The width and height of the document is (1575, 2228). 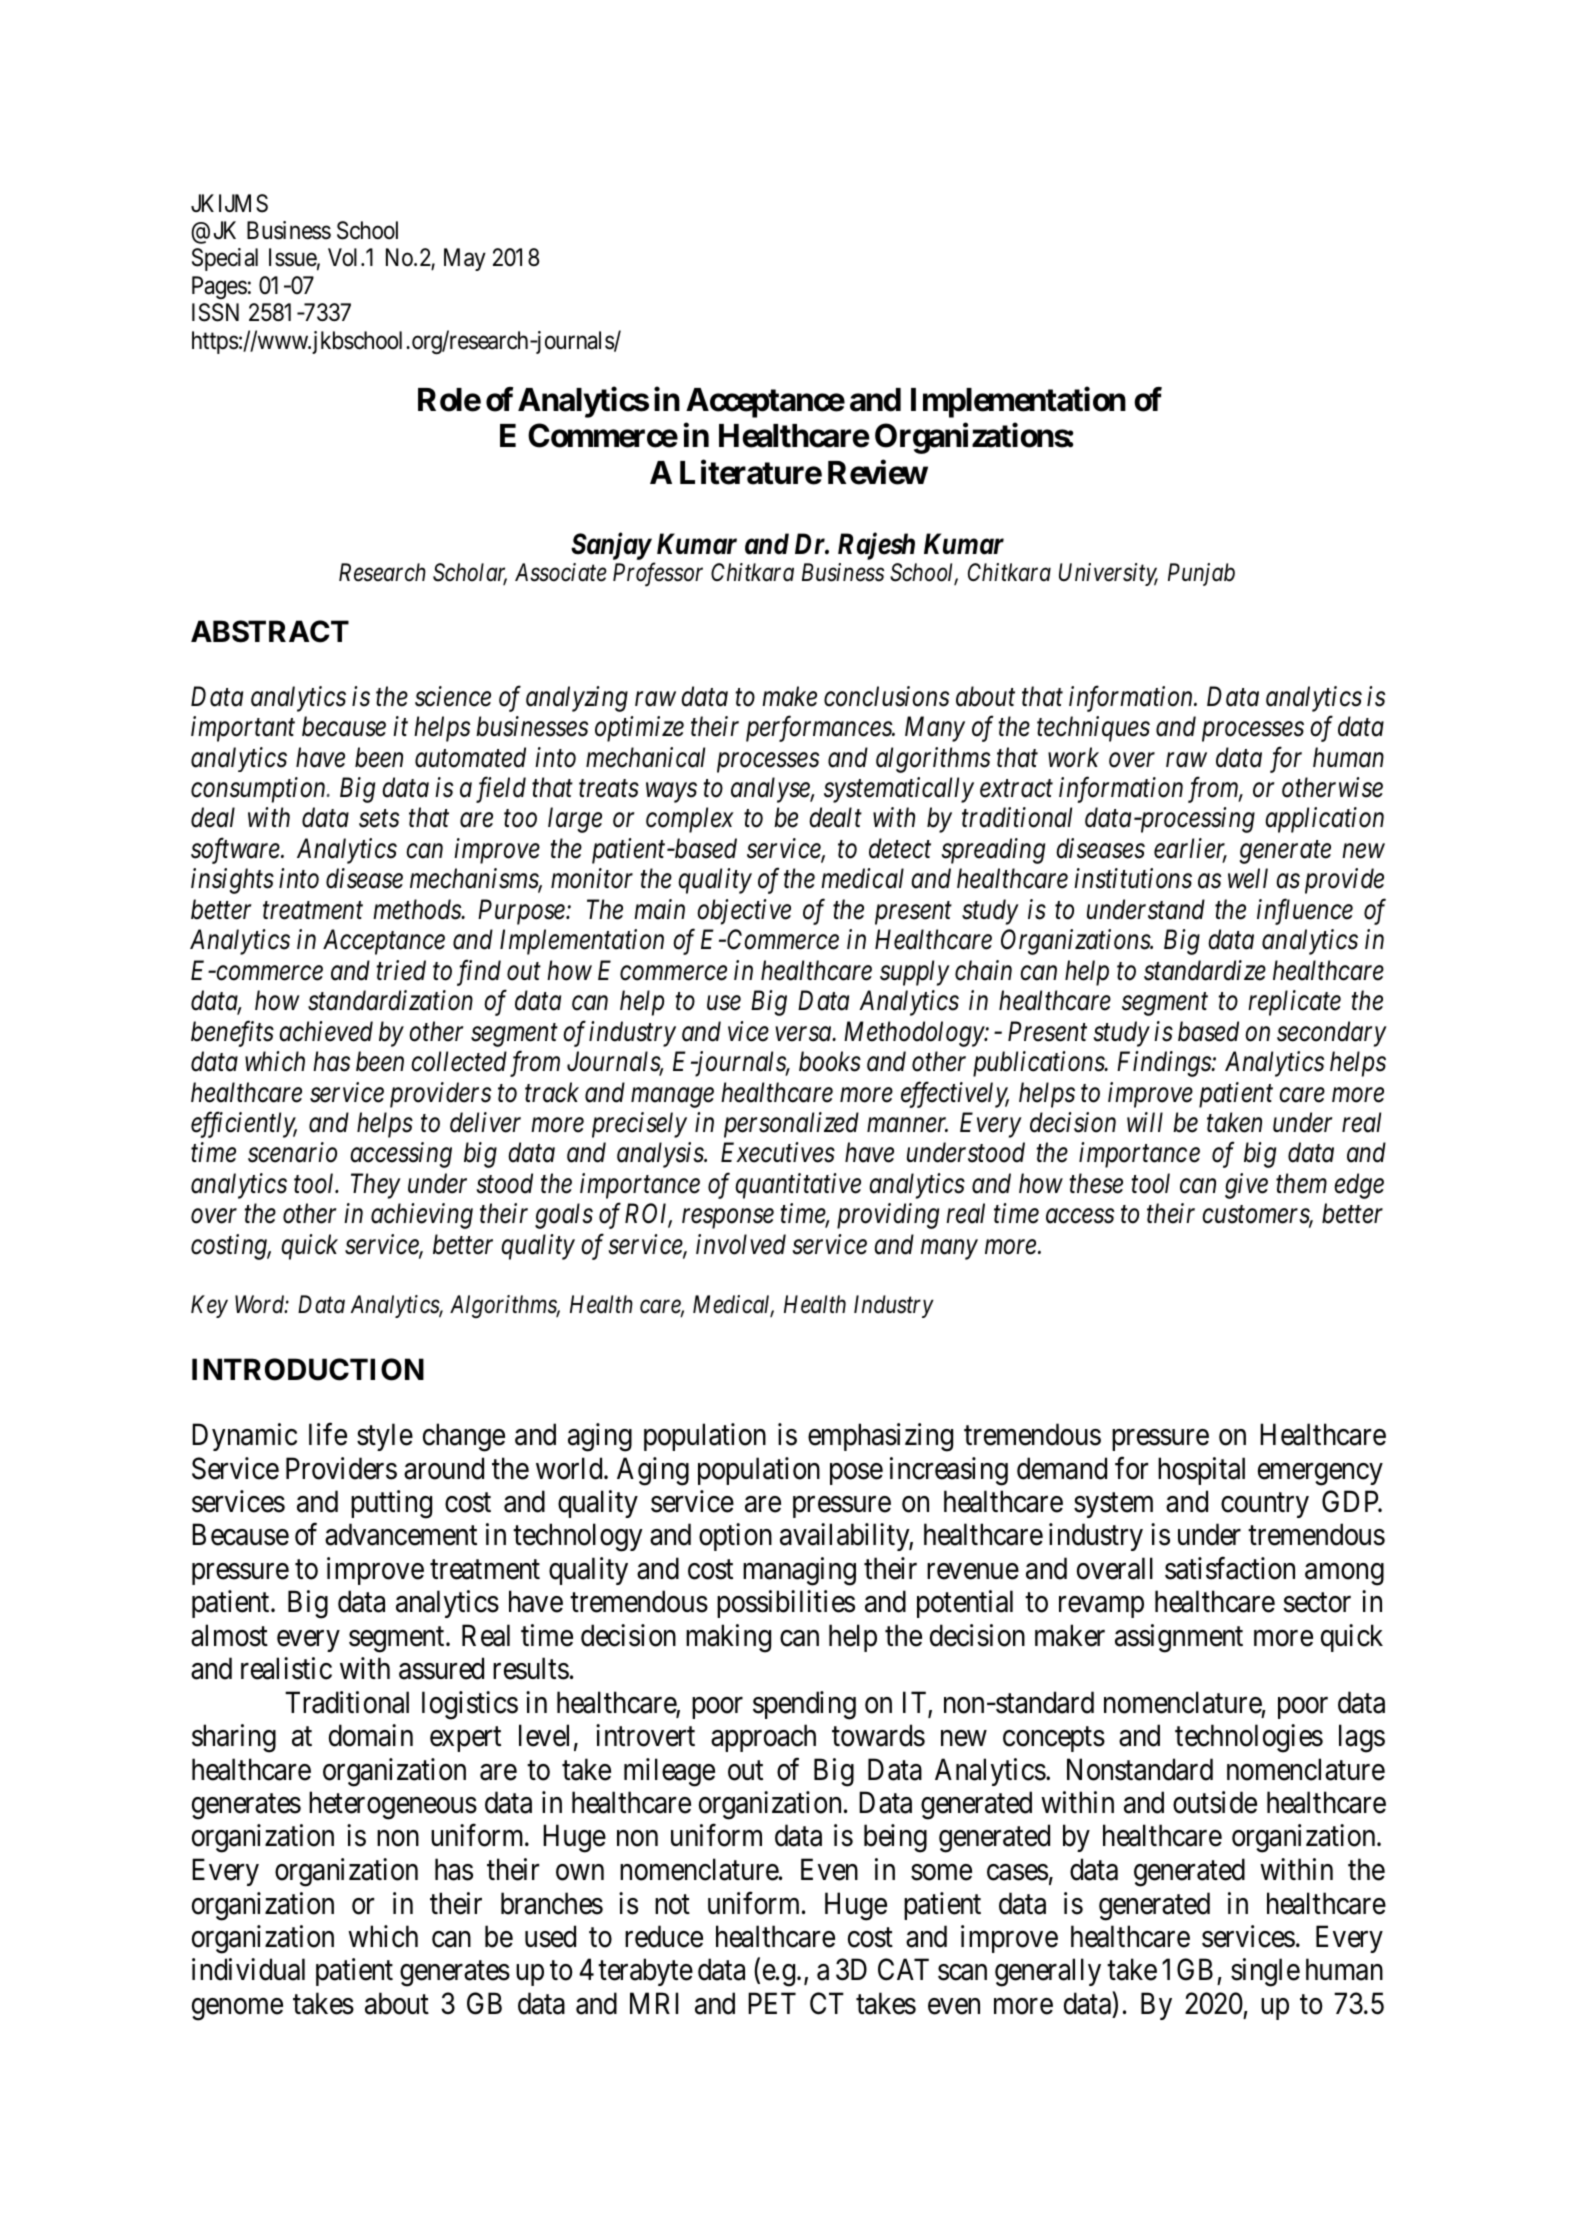 What do you see at coordinates (820, 729) in the document?
I see `performances` at bounding box center [820, 729].
